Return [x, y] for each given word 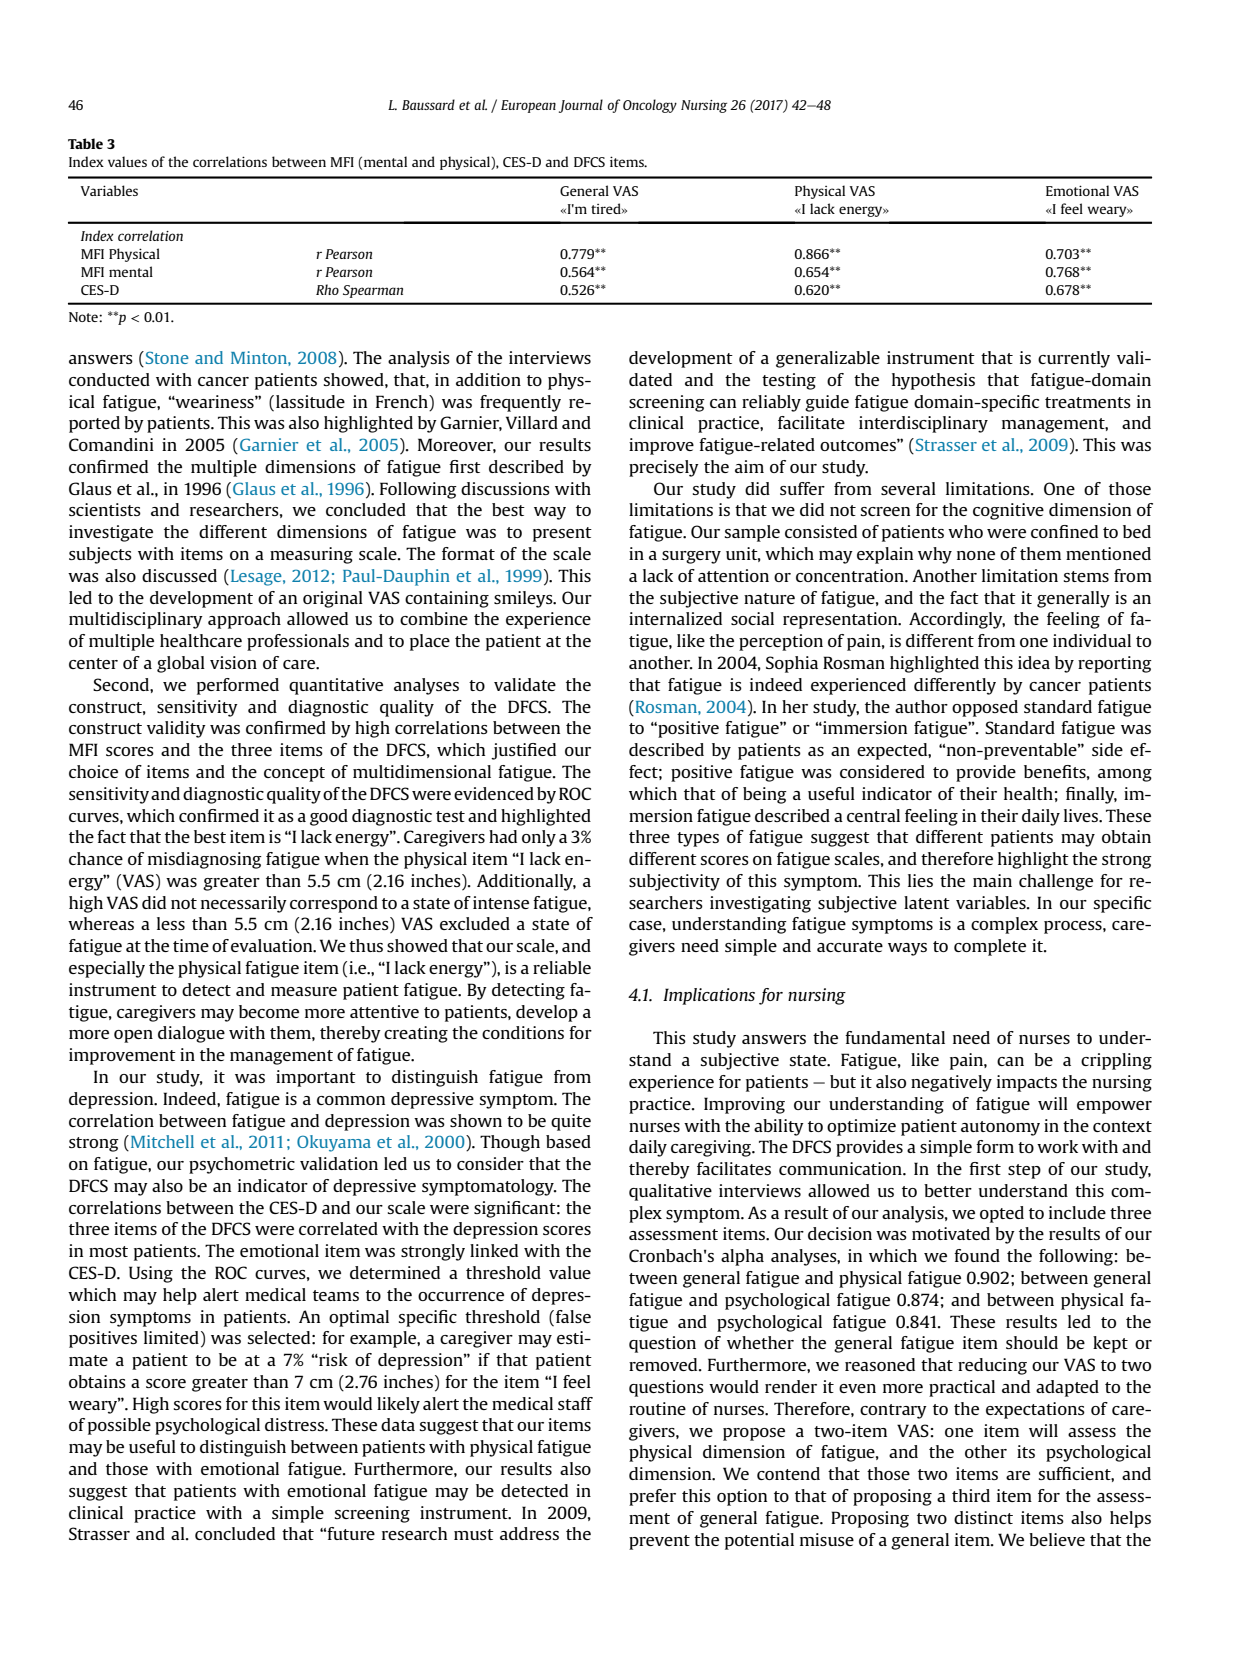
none [976, 555]
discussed [179, 575]
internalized [675, 618]
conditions [523, 1032]
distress [295, 1424]
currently [1074, 359]
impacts [1027, 1083]
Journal [581, 106]
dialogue [191, 1034]
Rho [327, 289]
